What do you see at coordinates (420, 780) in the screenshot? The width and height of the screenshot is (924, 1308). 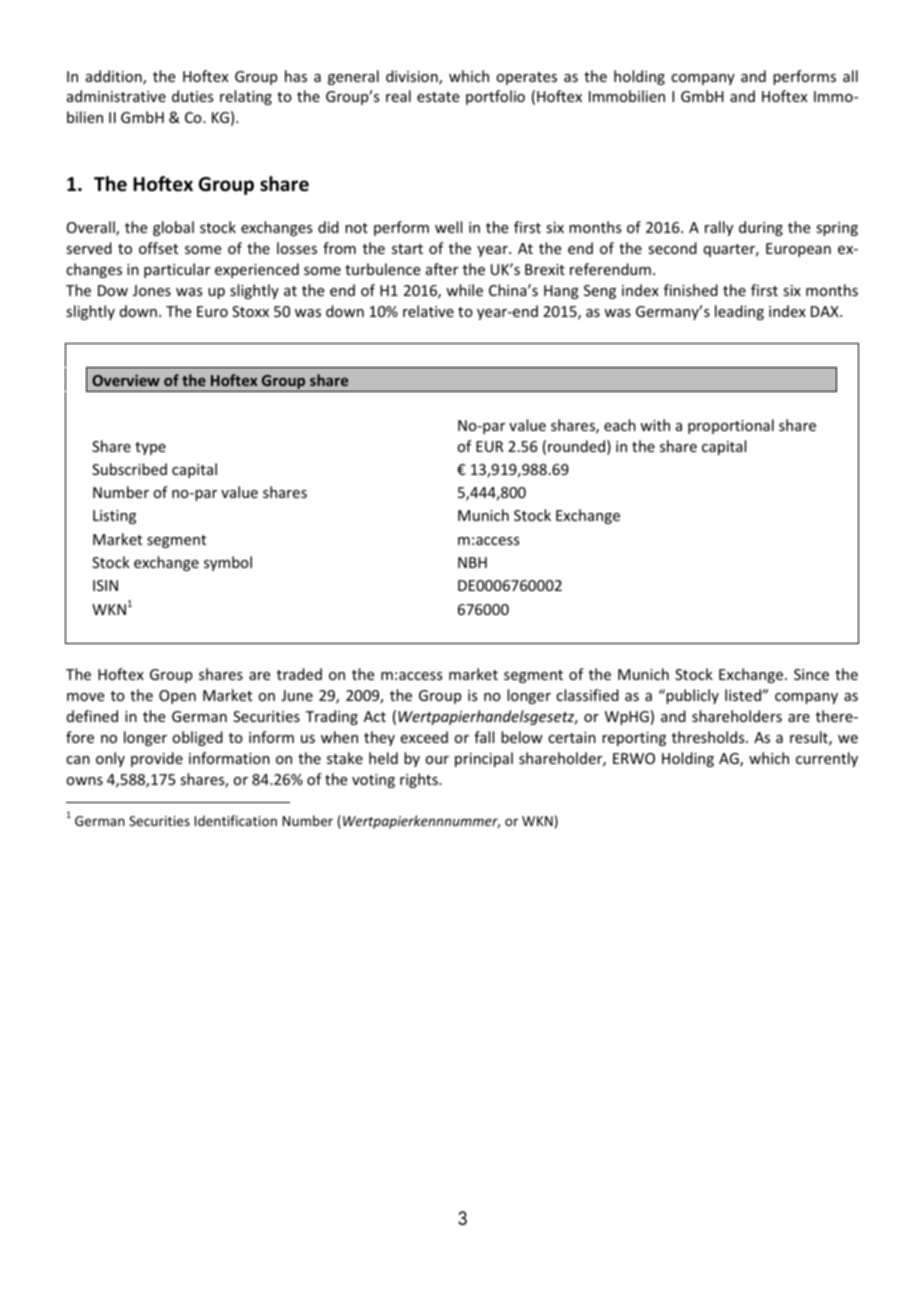 I see `rights` at bounding box center [420, 780].
